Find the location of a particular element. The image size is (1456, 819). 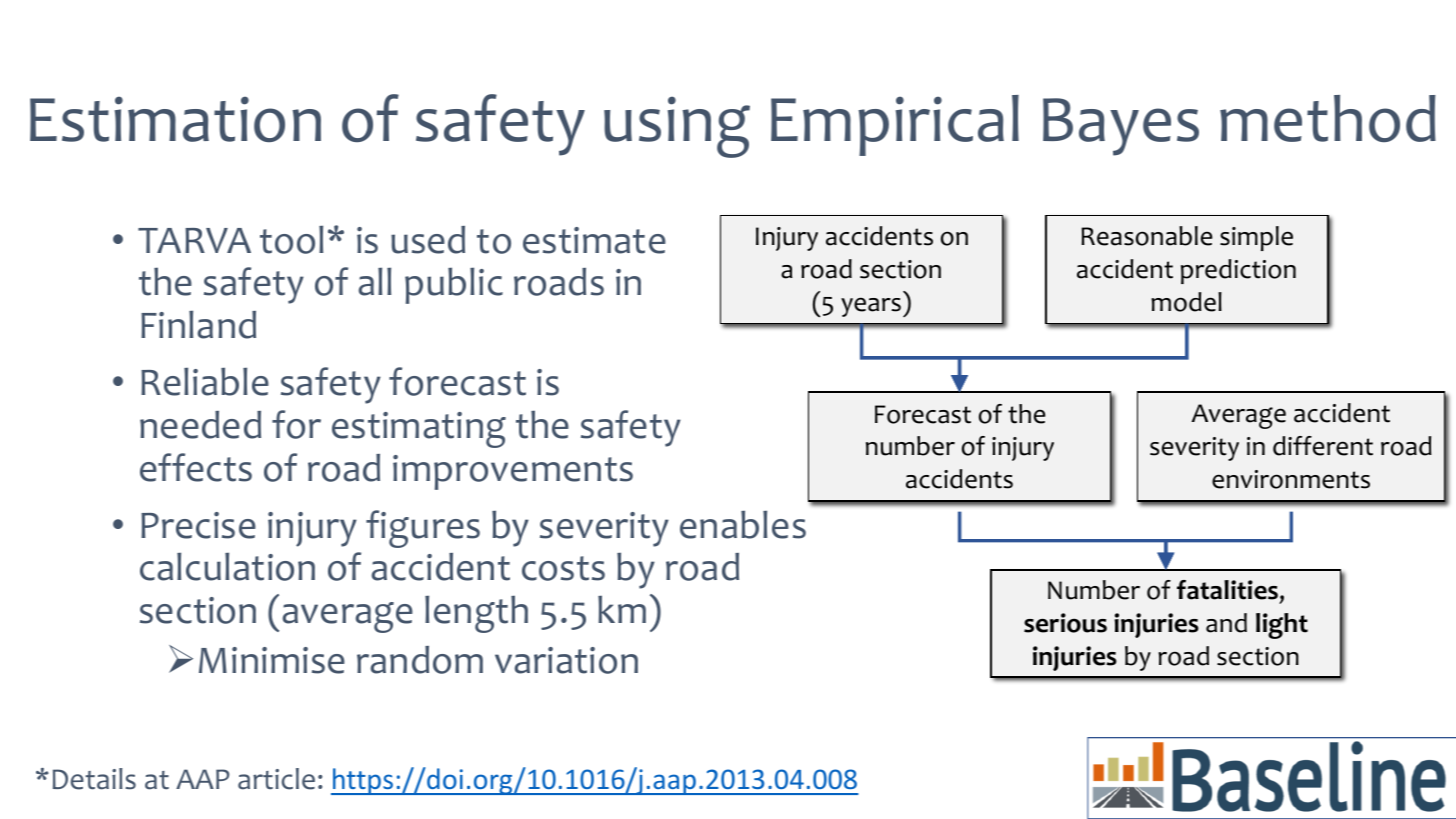

light is located at coordinates (1282, 626).
